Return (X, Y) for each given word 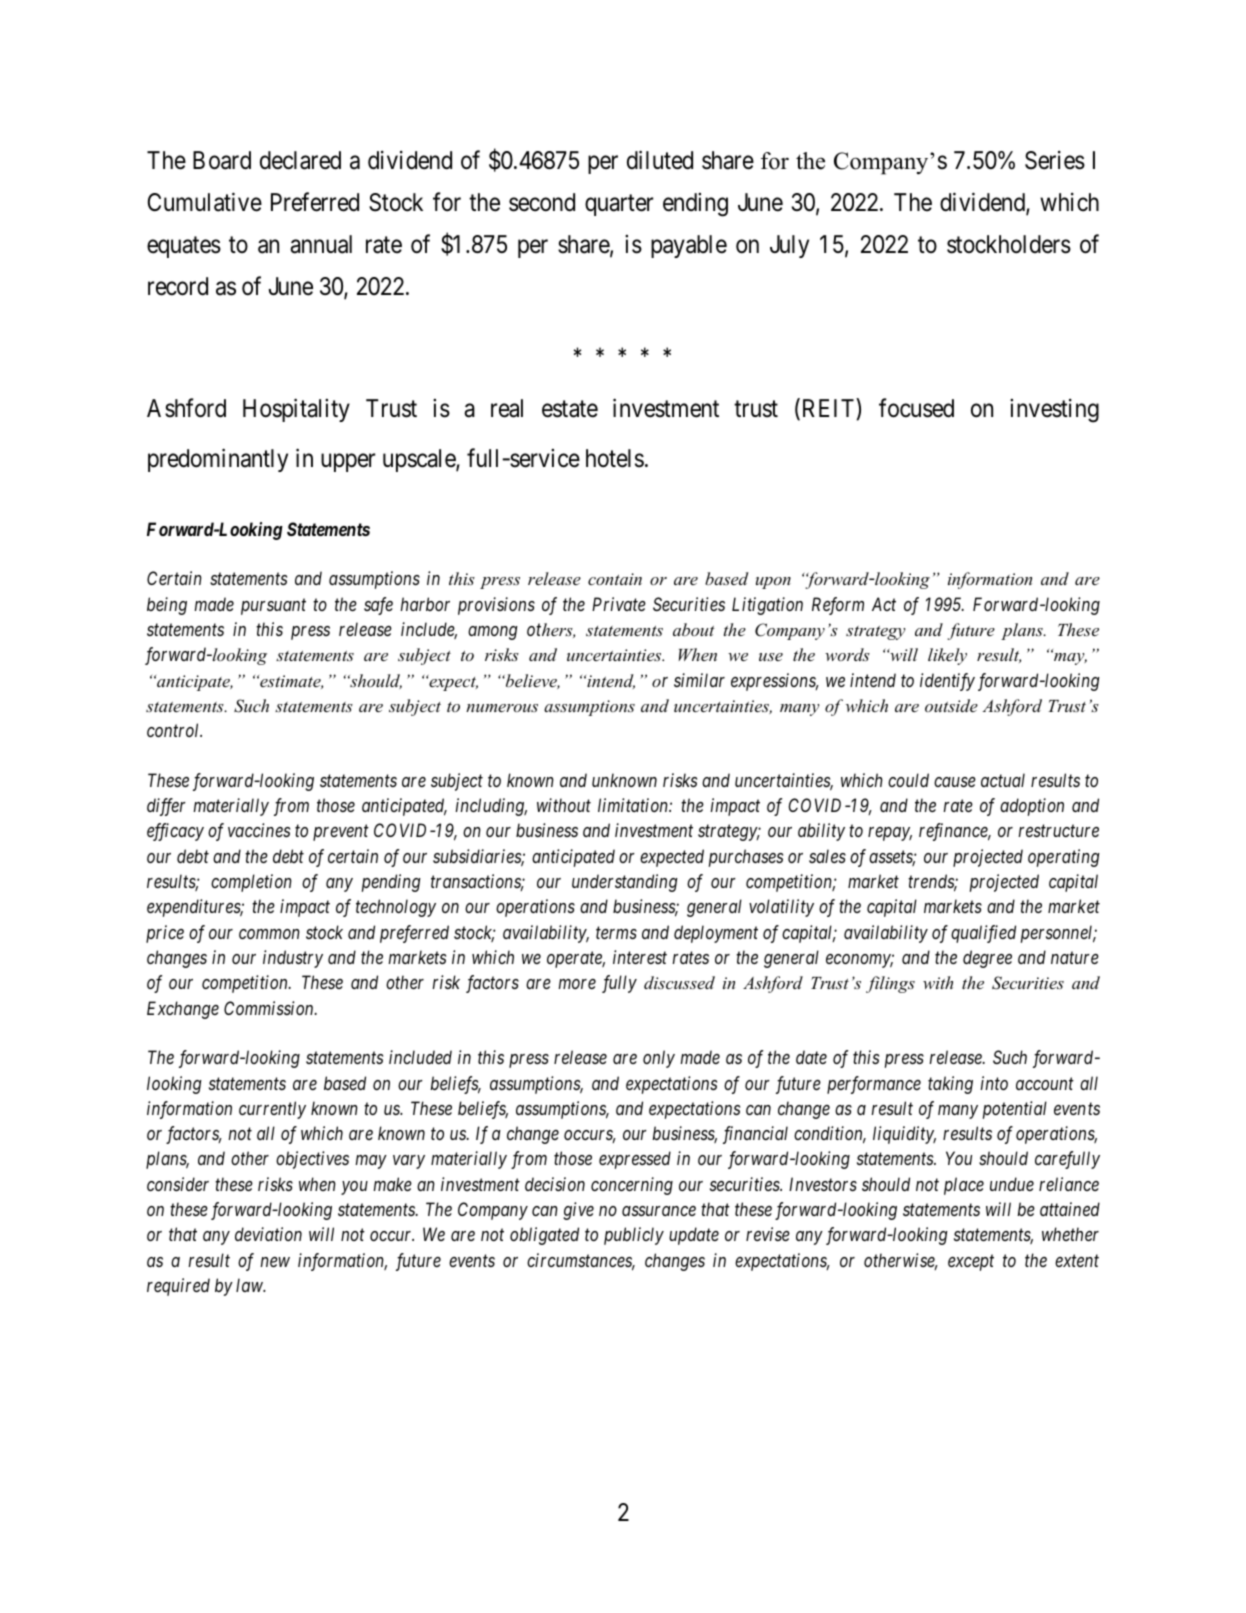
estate (570, 409)
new (275, 1262)
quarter (619, 205)
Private (619, 604)
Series (1055, 160)
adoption (1032, 807)
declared (300, 160)
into (994, 1083)
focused (916, 408)
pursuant (273, 607)
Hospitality (296, 410)
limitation (634, 805)
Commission (270, 1008)
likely (947, 656)
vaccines (259, 830)
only (659, 1059)
